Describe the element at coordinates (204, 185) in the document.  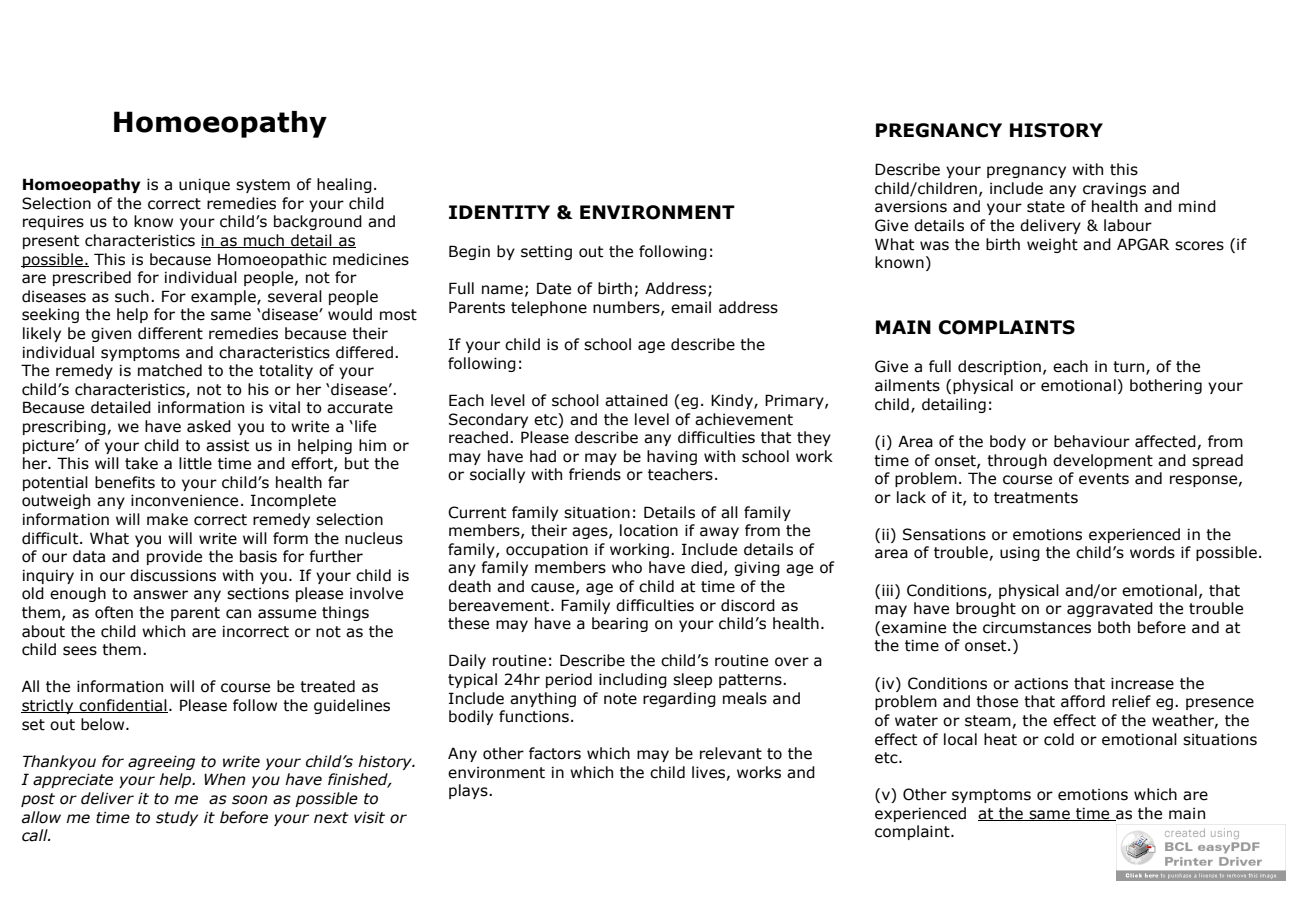
I see `unique` at that location.
